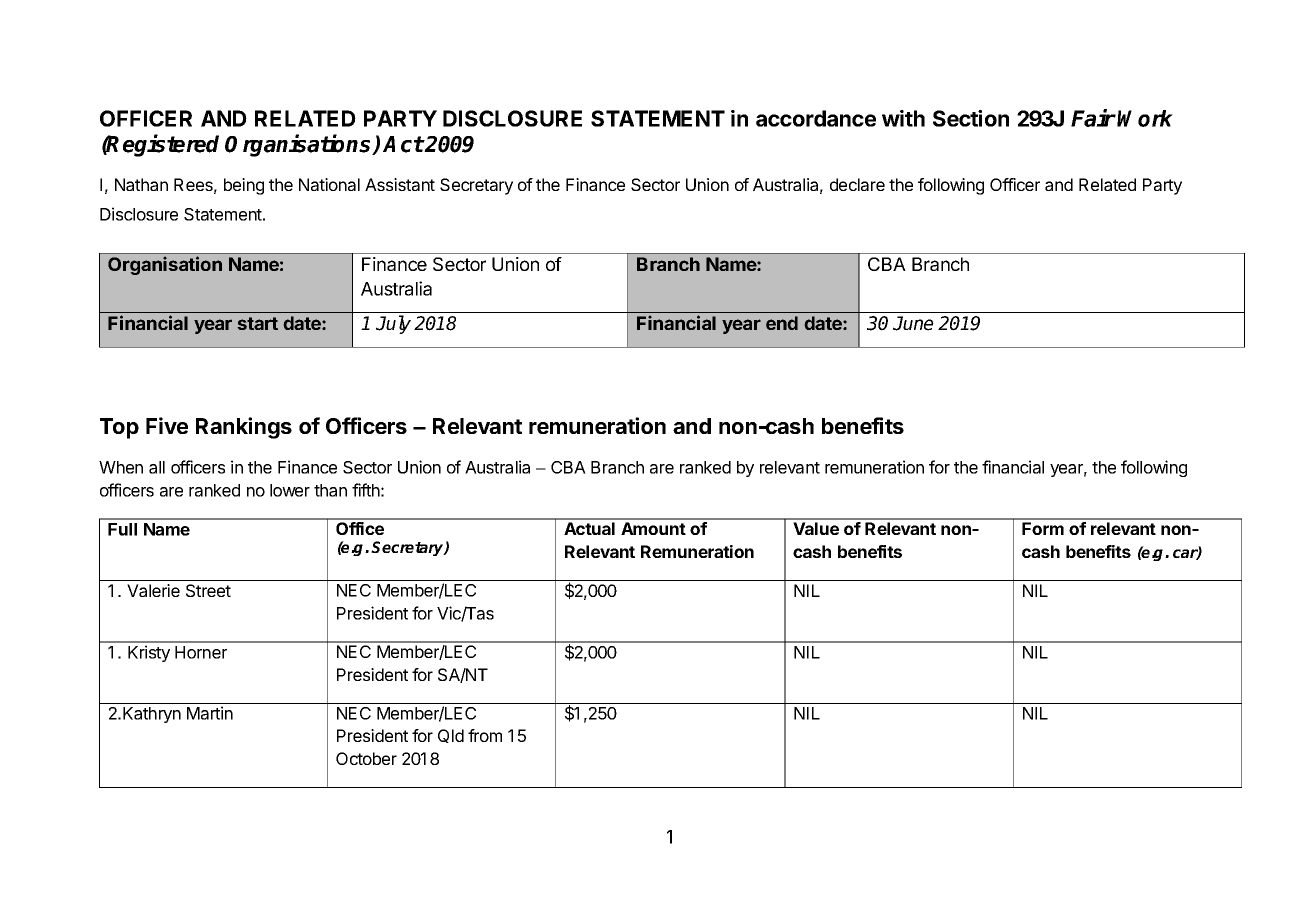 The height and width of the page is (924, 1308). What do you see at coordinates (816, 118) in the page?
I see `accordance` at bounding box center [816, 118].
